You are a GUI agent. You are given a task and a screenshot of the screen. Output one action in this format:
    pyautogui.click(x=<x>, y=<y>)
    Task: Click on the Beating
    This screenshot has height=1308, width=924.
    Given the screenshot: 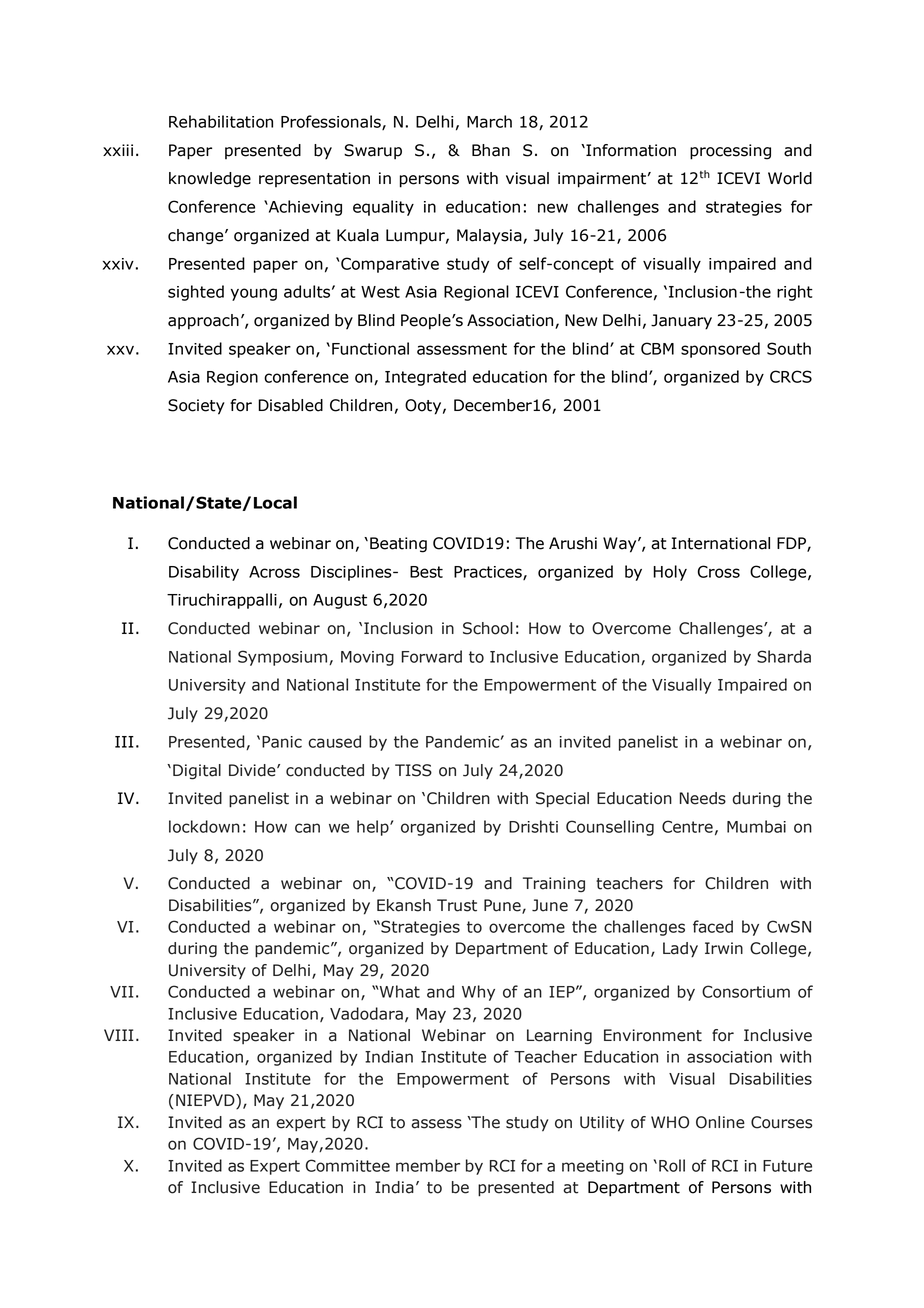 What is the action you would take?
    pyautogui.click(x=398, y=545)
